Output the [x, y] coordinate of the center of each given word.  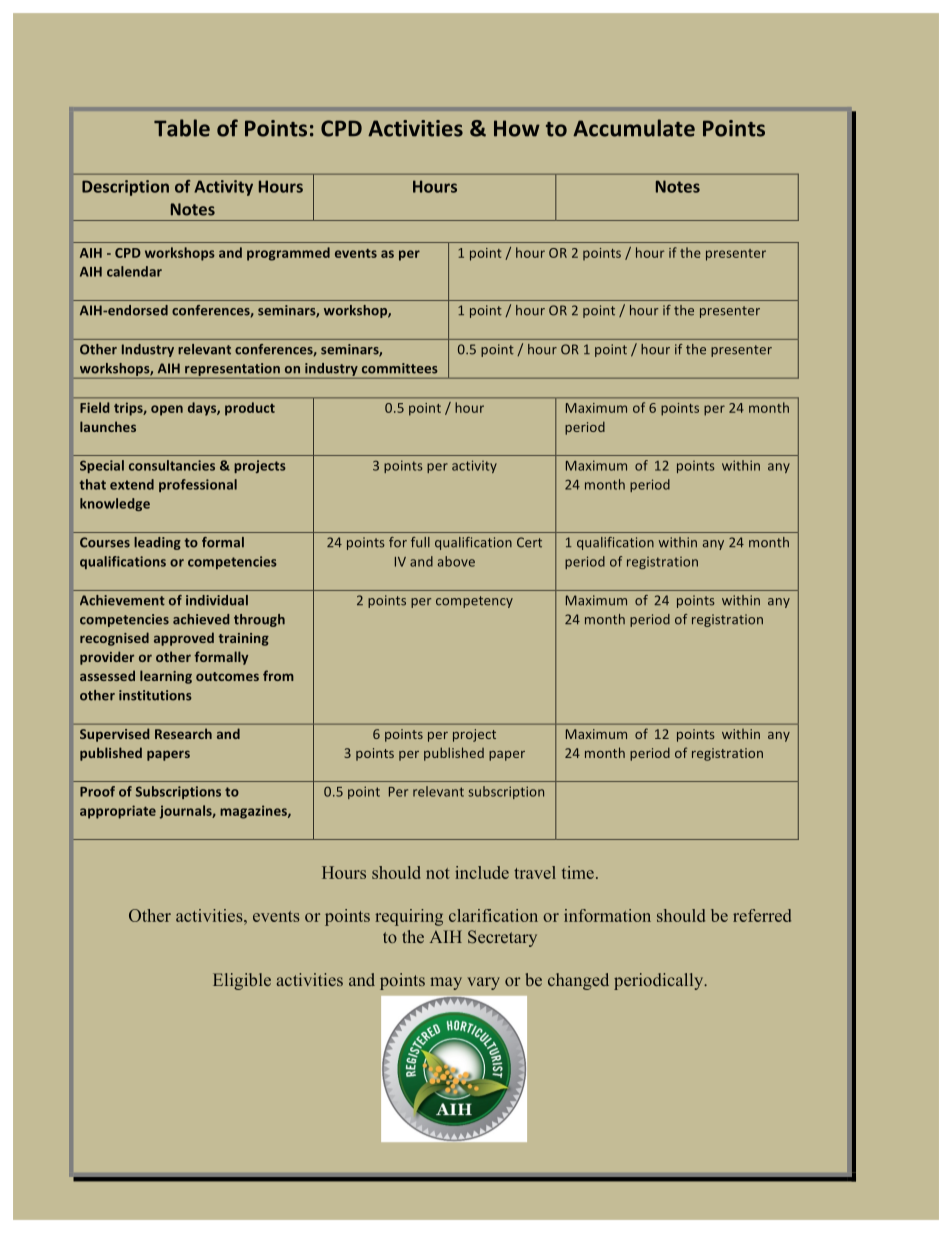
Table [182, 128]
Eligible [242, 981]
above [456, 561]
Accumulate [634, 128]
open [167, 410]
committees [400, 368]
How [517, 128]
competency [474, 602]
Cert [529, 542]
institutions [155, 695]
